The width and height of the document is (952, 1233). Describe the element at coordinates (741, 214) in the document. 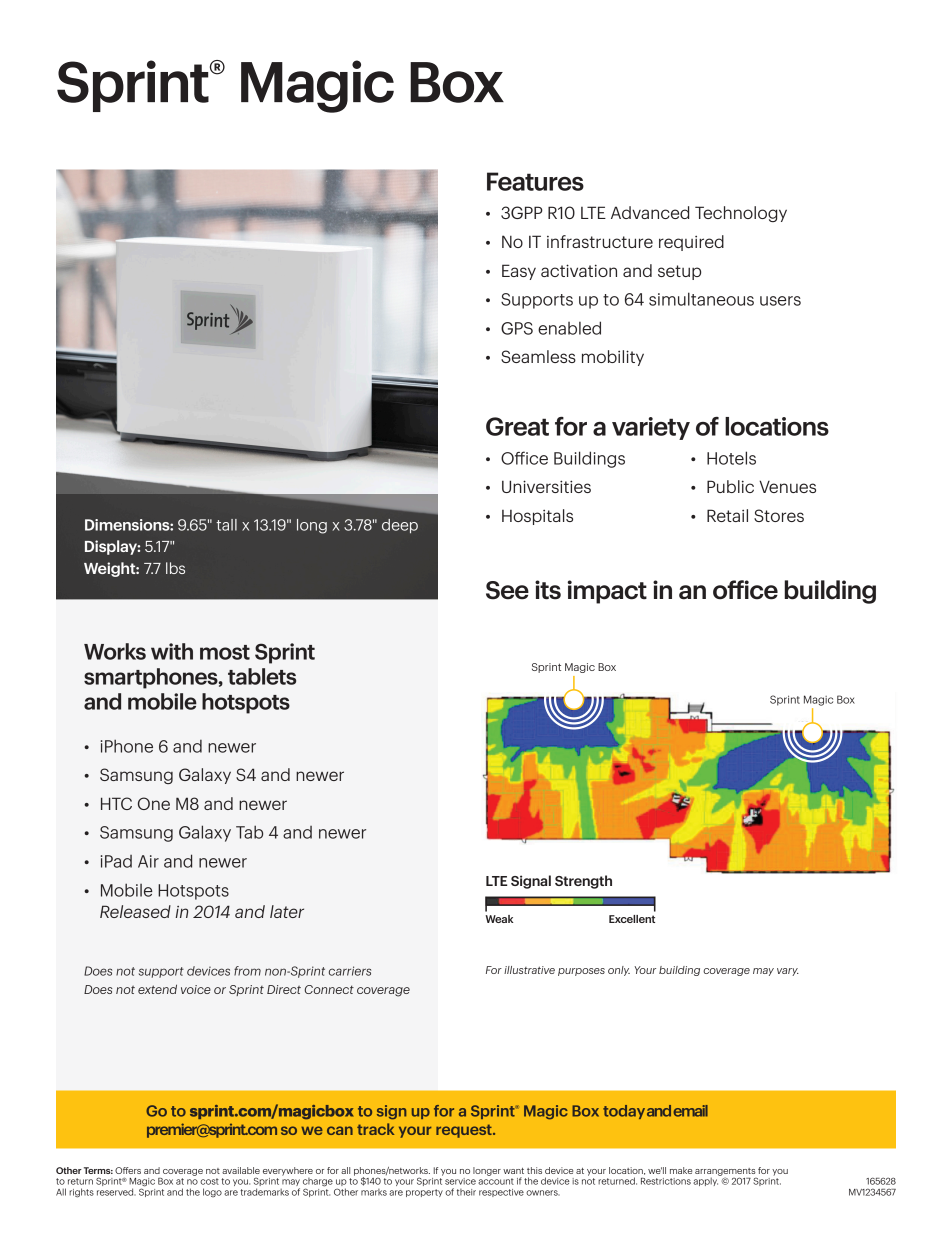

I see `Technology` at that location.
